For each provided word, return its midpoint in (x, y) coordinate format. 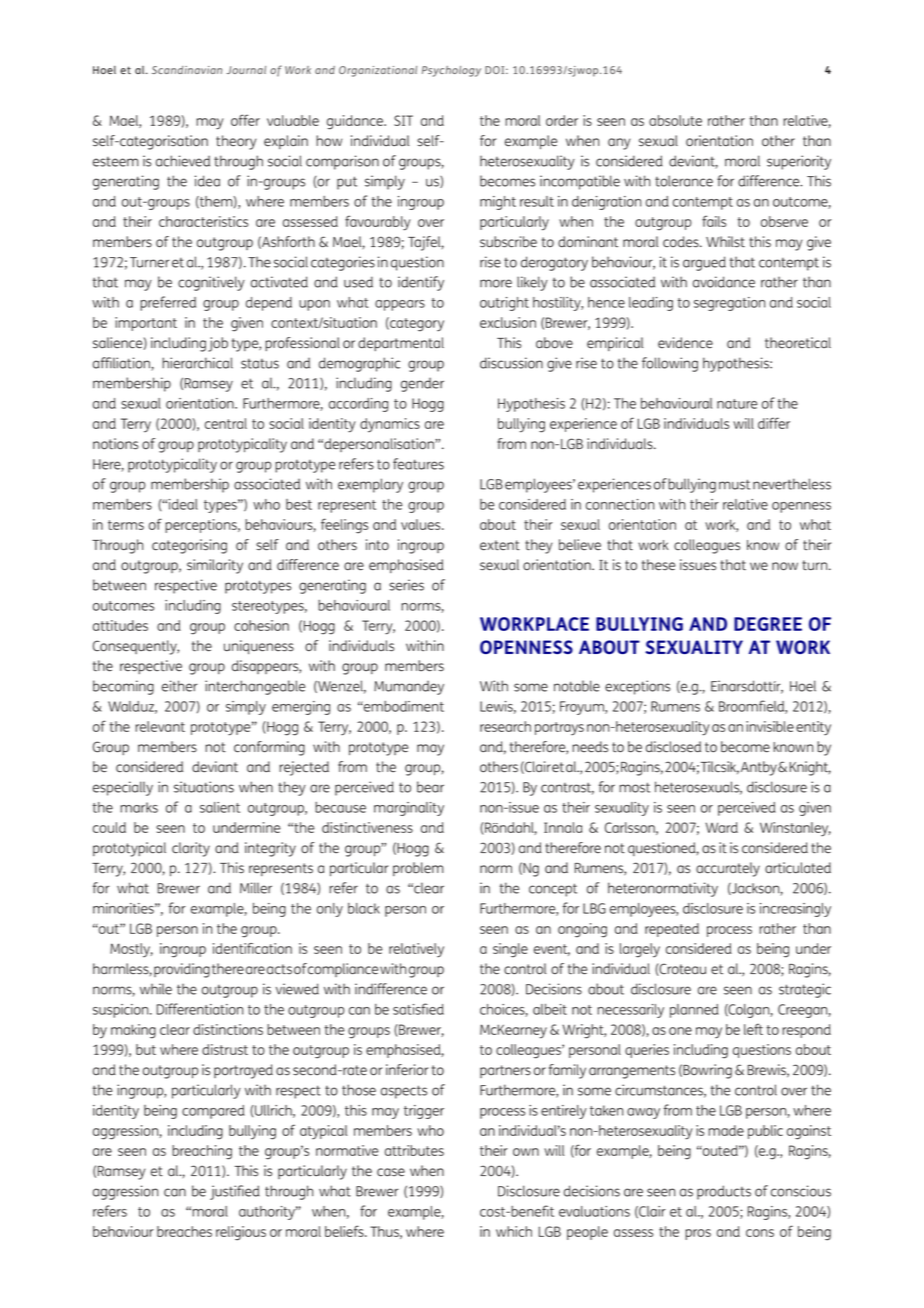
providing (182, 970)
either (179, 686)
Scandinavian (187, 70)
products (724, 1192)
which (514, 1231)
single (510, 950)
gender (422, 385)
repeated (672, 930)
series (406, 585)
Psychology (451, 71)
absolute (675, 120)
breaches (184, 1231)
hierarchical (197, 363)
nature (737, 404)
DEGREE (768, 624)
